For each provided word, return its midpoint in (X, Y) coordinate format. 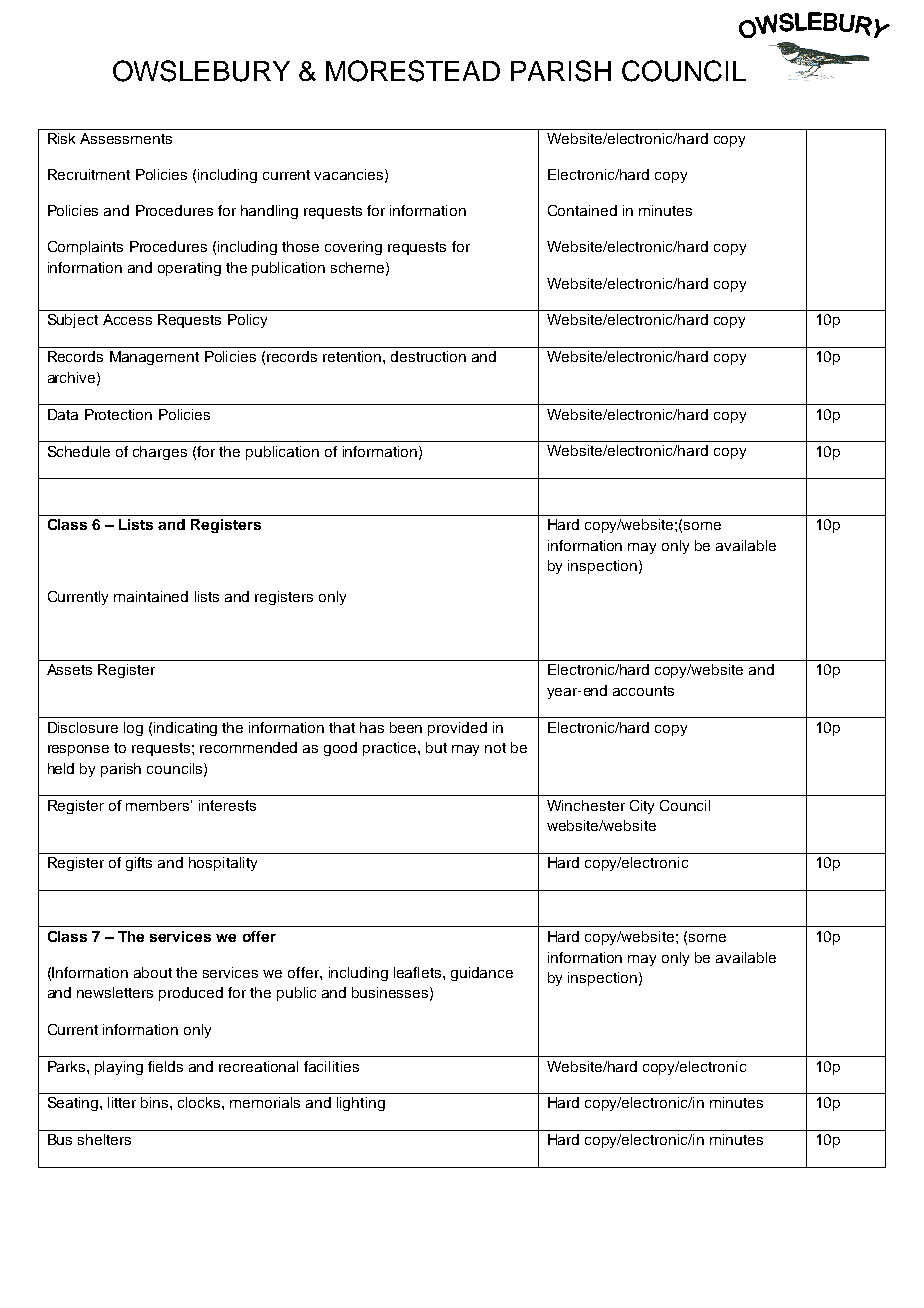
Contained (582, 210)
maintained (151, 596)
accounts (643, 691)
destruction (428, 356)
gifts (139, 864)
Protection (118, 414)
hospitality (223, 864)
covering (353, 248)
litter (122, 1102)
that (342, 727)
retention (353, 356)
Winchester (586, 805)
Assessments (126, 138)
